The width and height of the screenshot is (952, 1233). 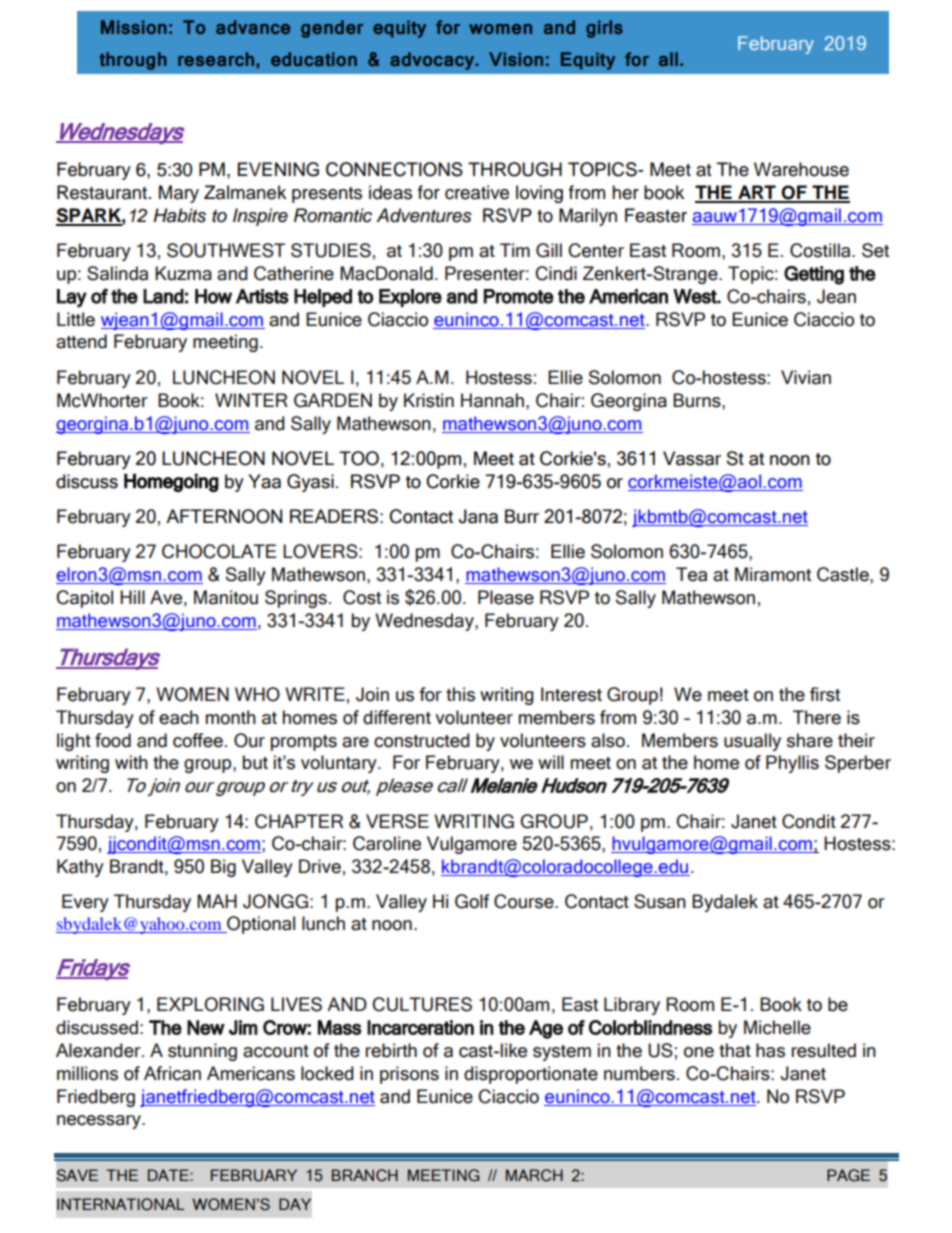 What do you see at coordinates (134, 27) in the screenshot?
I see `Mission` at bounding box center [134, 27].
